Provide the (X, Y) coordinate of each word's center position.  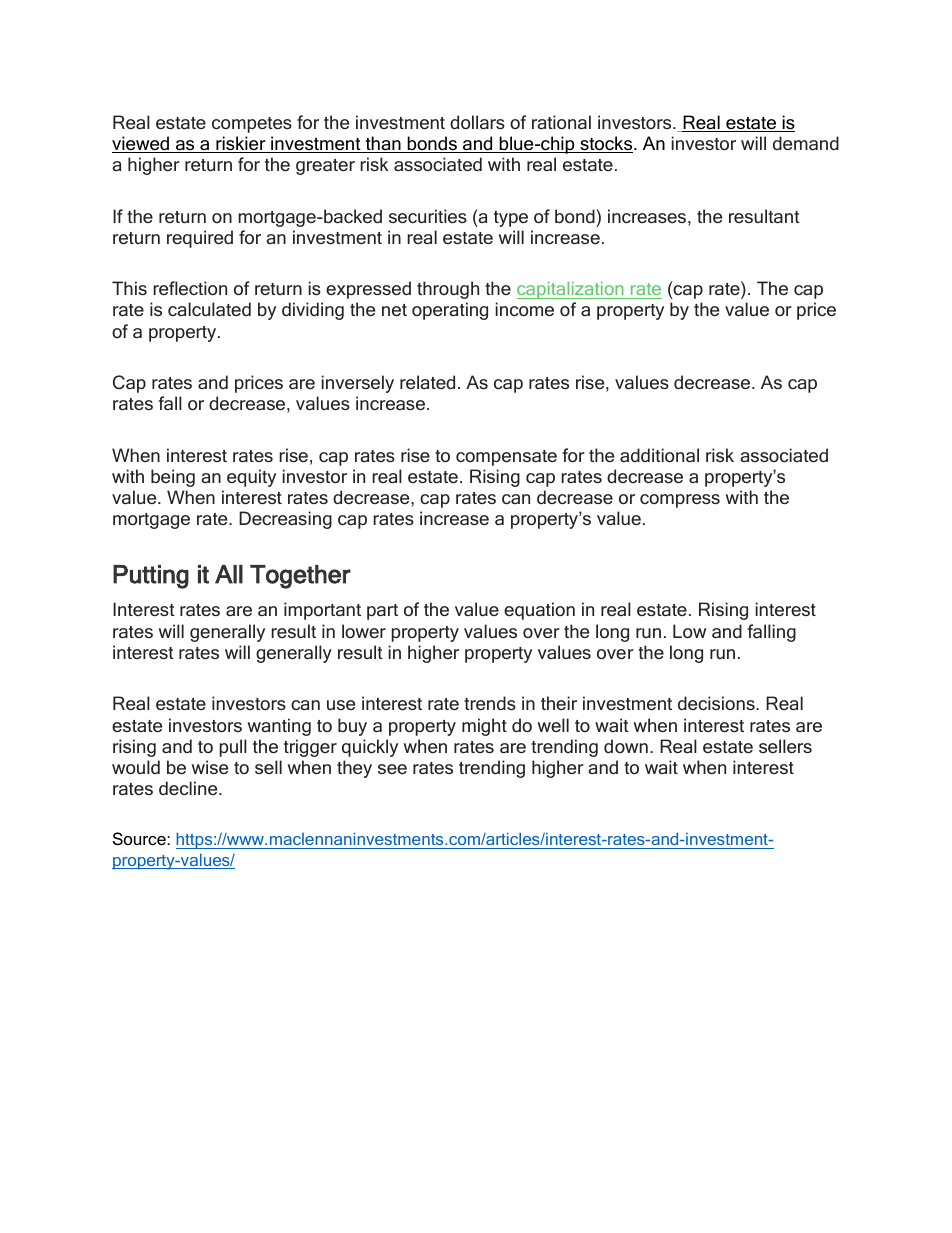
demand (806, 143)
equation (539, 611)
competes (252, 125)
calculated (209, 309)
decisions (717, 703)
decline (189, 788)
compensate (506, 458)
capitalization (571, 290)
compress (680, 501)
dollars (477, 122)
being (173, 478)
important (322, 611)
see (392, 769)
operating (450, 311)
